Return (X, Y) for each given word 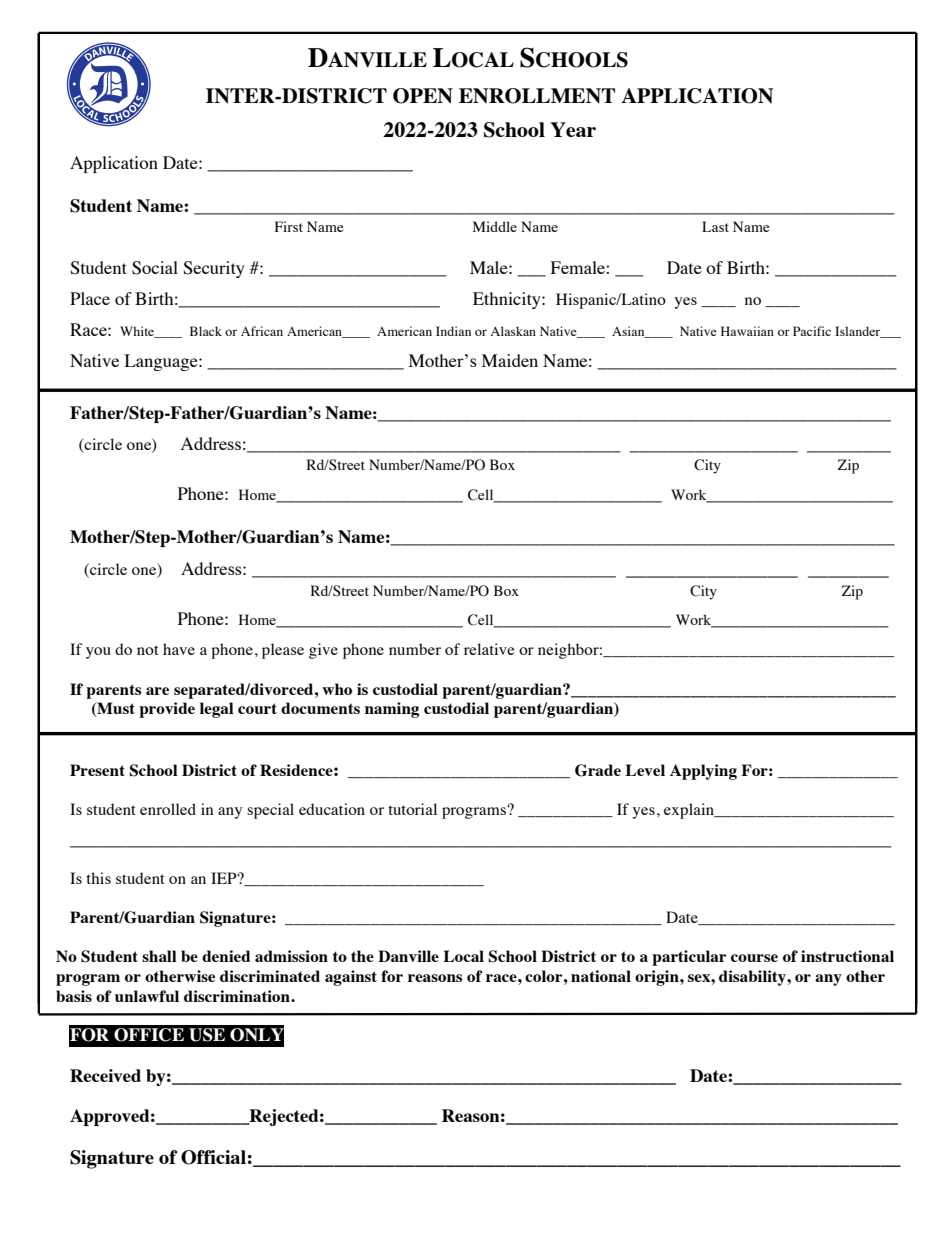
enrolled (168, 809)
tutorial (412, 809)
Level (645, 770)
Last (715, 226)
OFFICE (149, 1035)
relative (489, 649)
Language (162, 362)
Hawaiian (747, 331)
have (179, 649)
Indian (453, 331)
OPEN (423, 96)
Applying (703, 772)
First (289, 226)
